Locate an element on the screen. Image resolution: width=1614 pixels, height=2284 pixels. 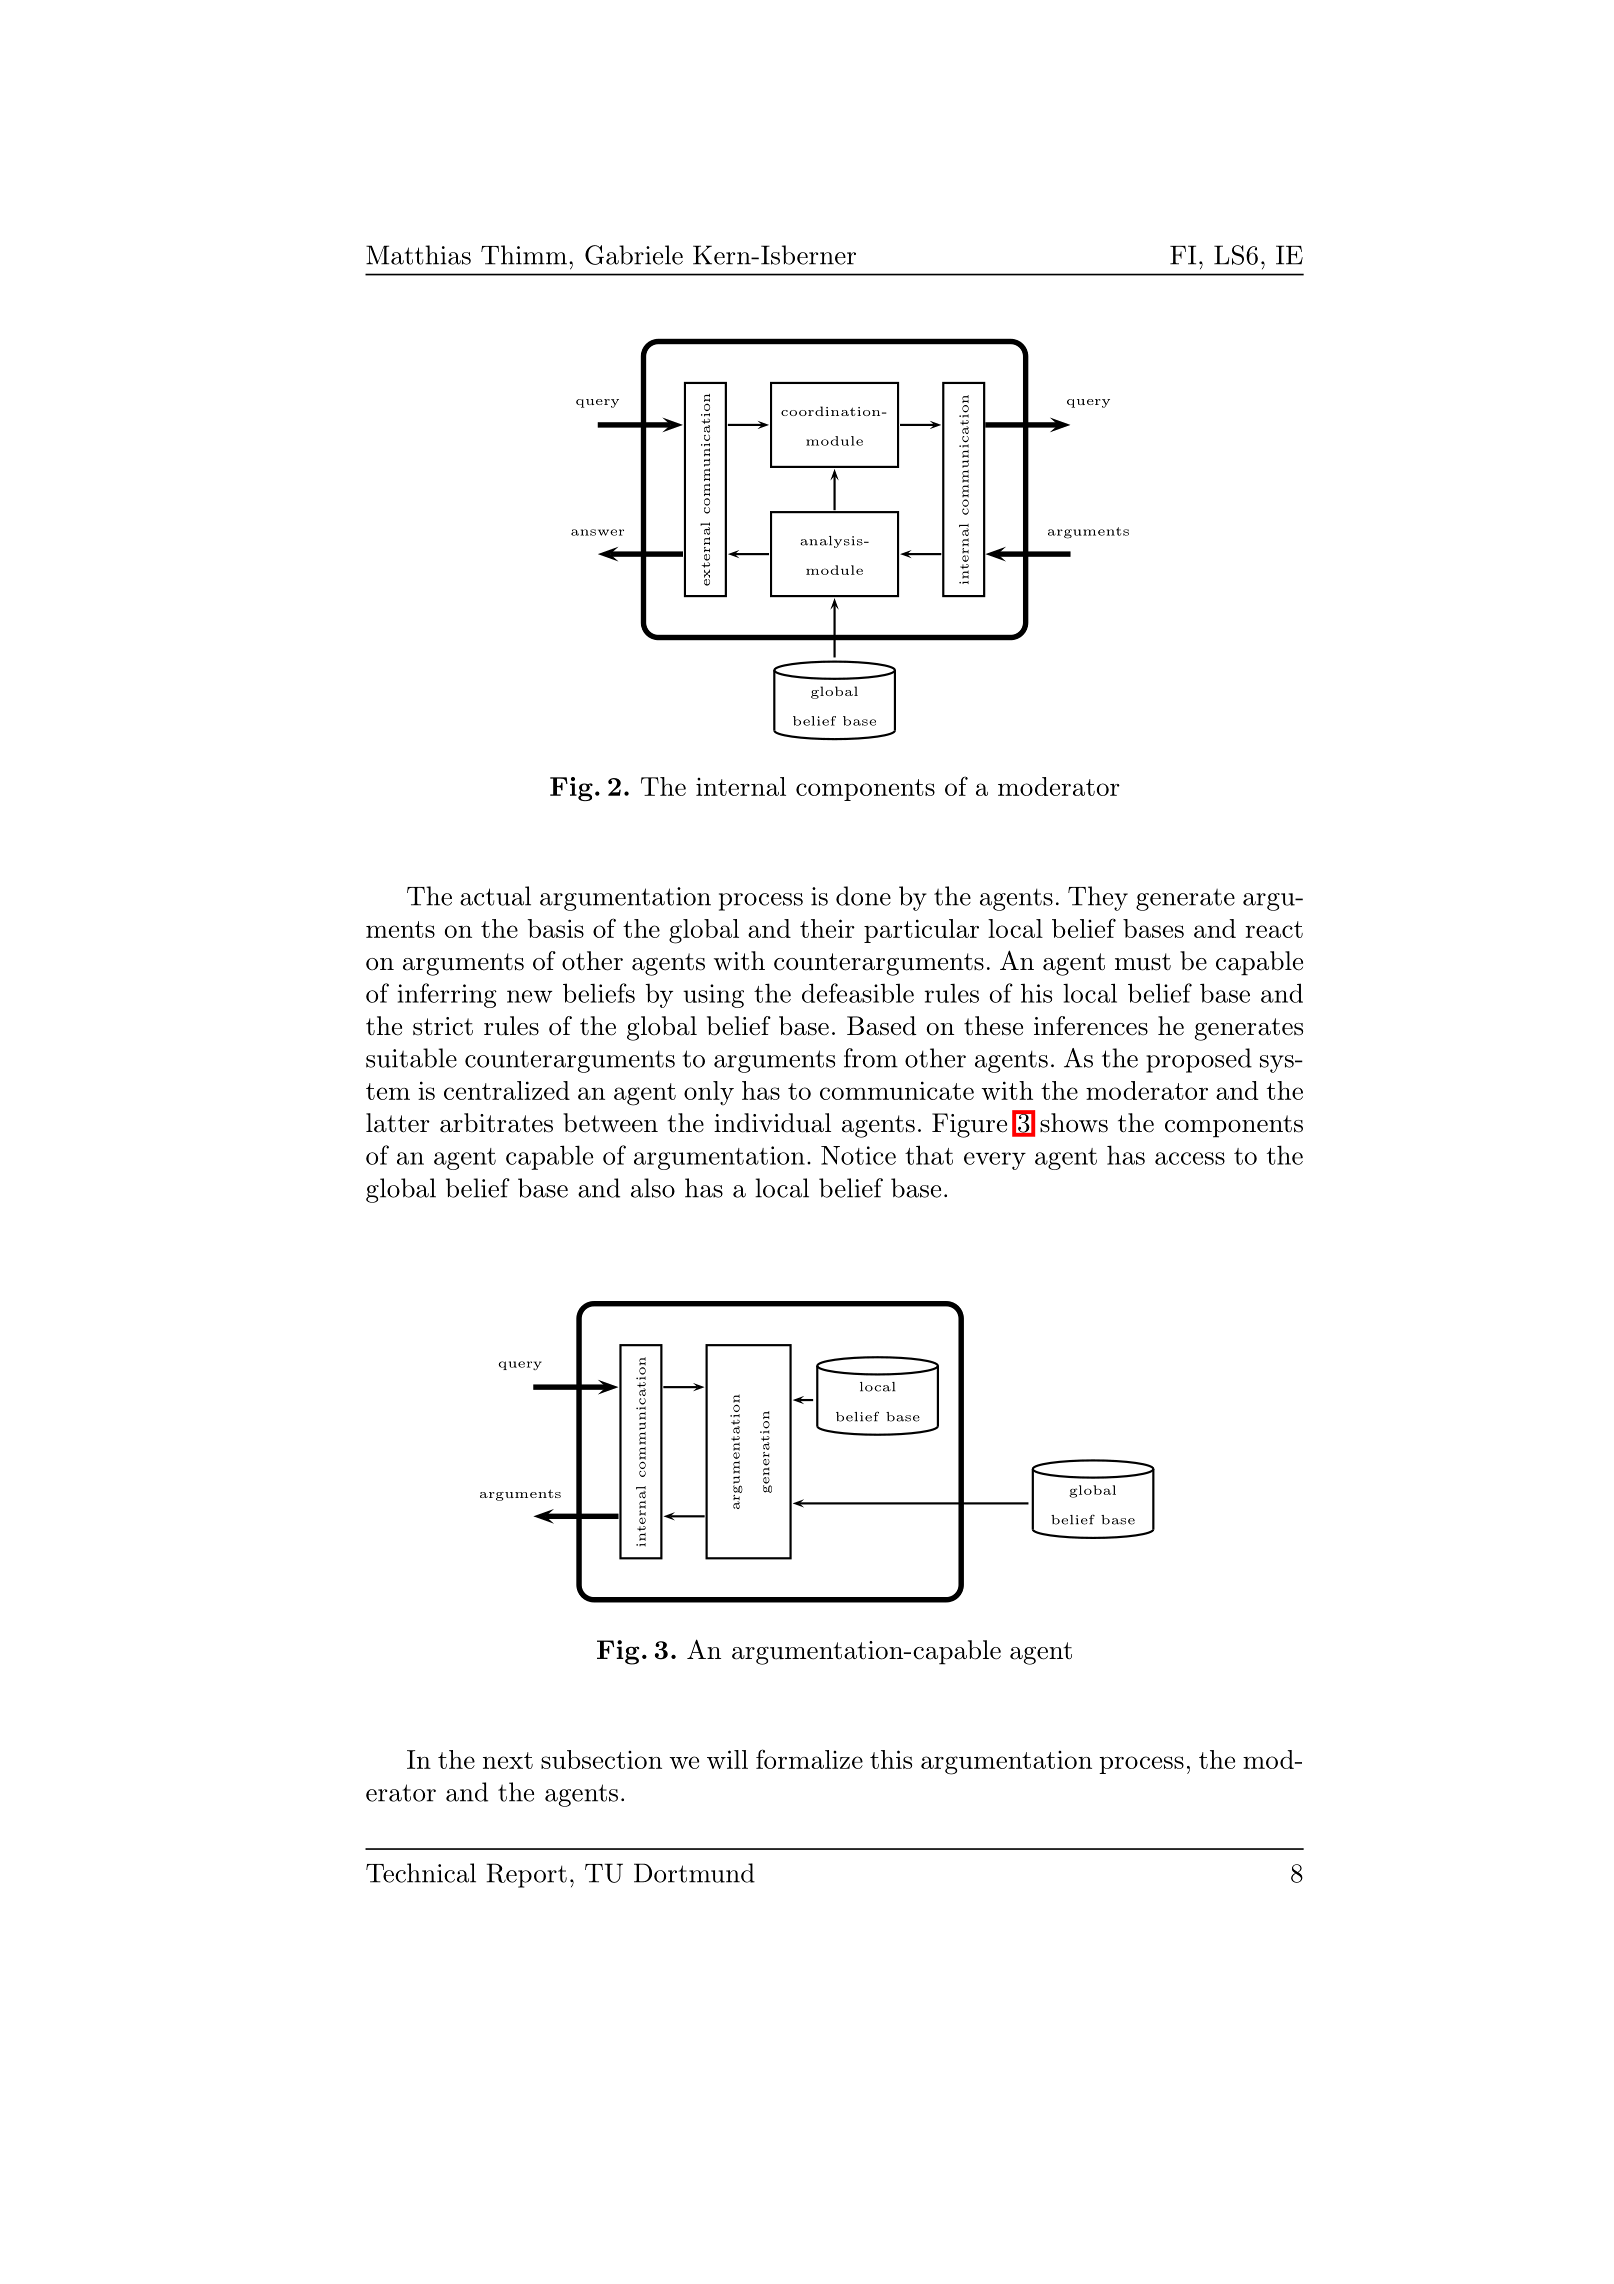
centralized is located at coordinates (507, 1090).
